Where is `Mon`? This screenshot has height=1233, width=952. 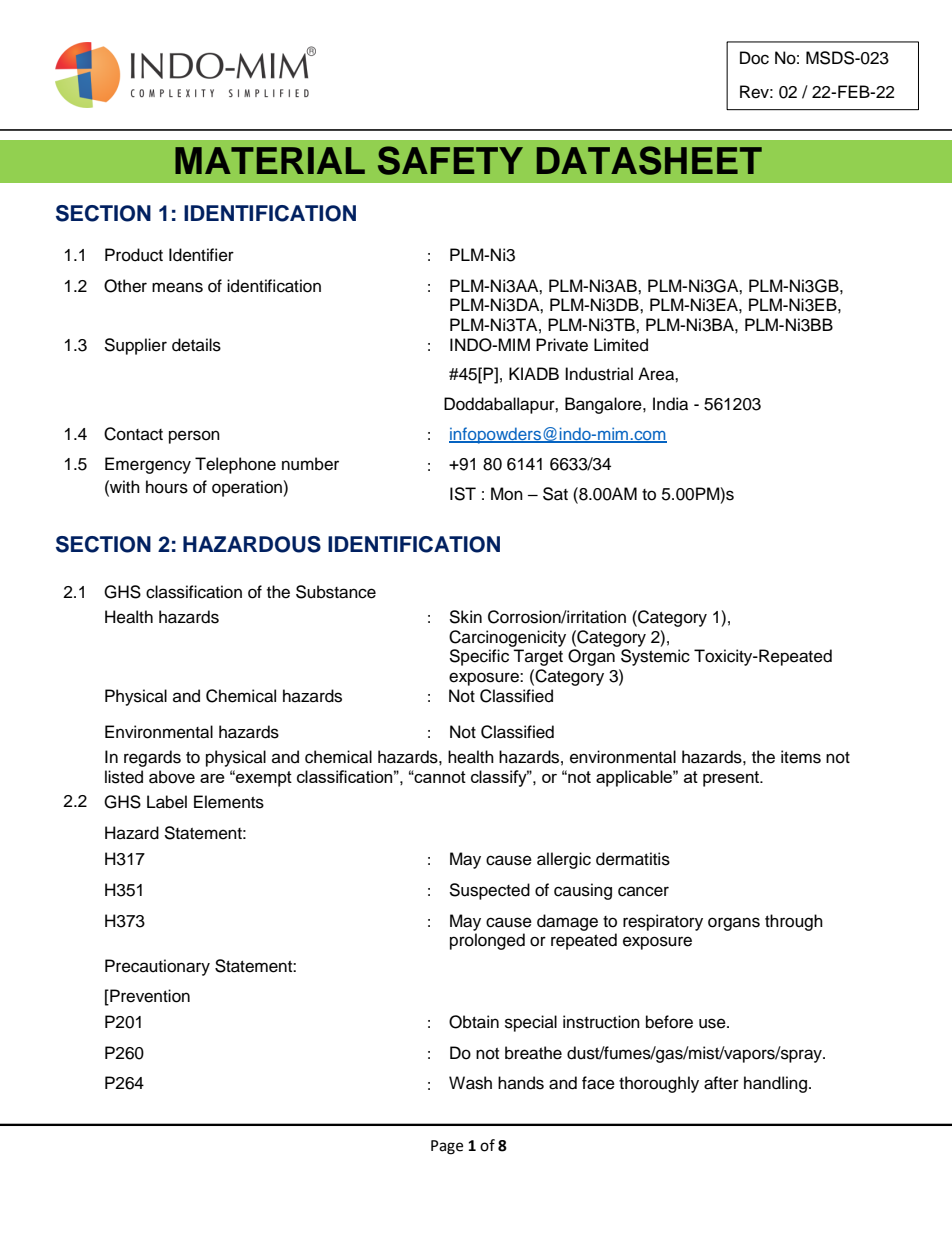
Mon is located at coordinates (507, 494).
